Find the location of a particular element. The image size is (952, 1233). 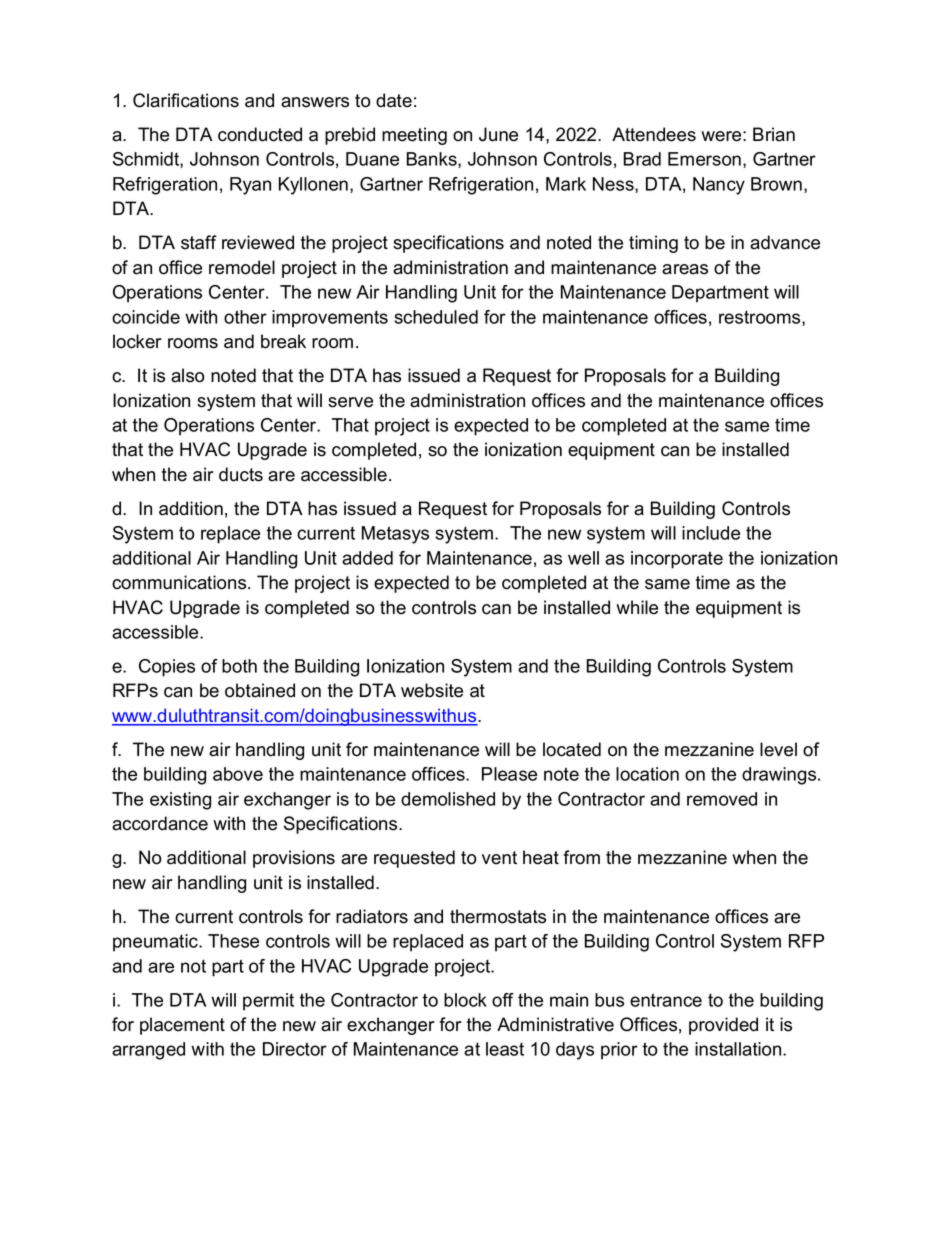

provided is located at coordinates (723, 1026).
